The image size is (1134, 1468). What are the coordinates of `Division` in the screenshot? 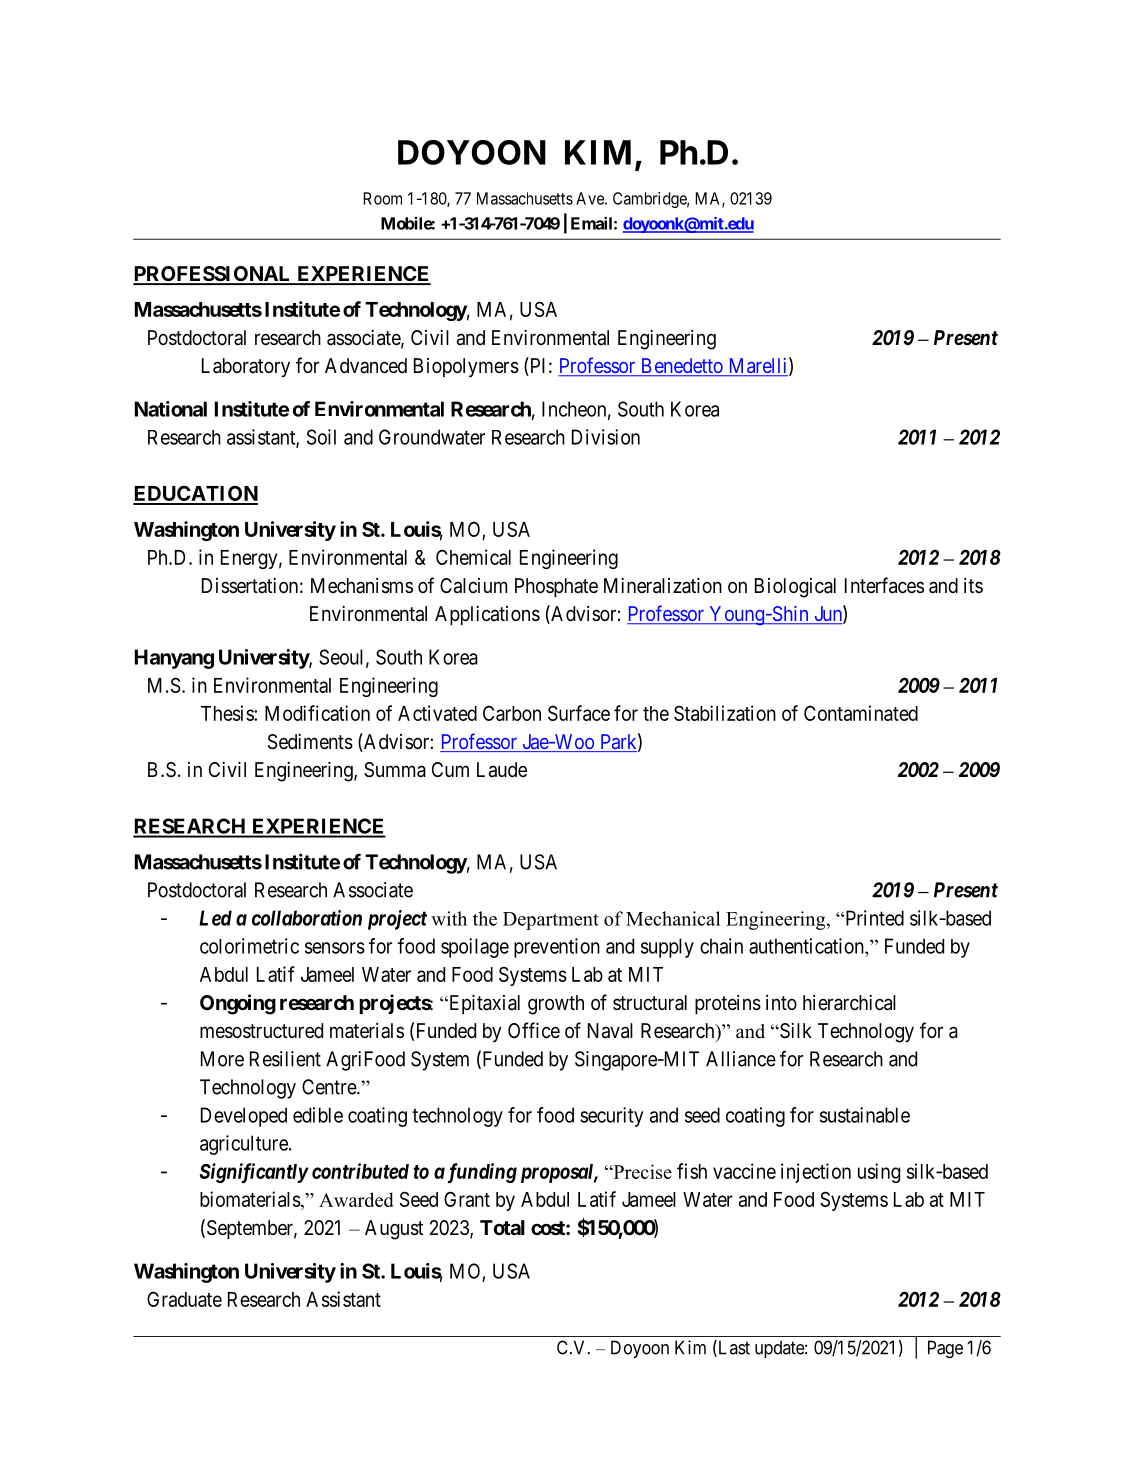 It's located at (606, 437).
